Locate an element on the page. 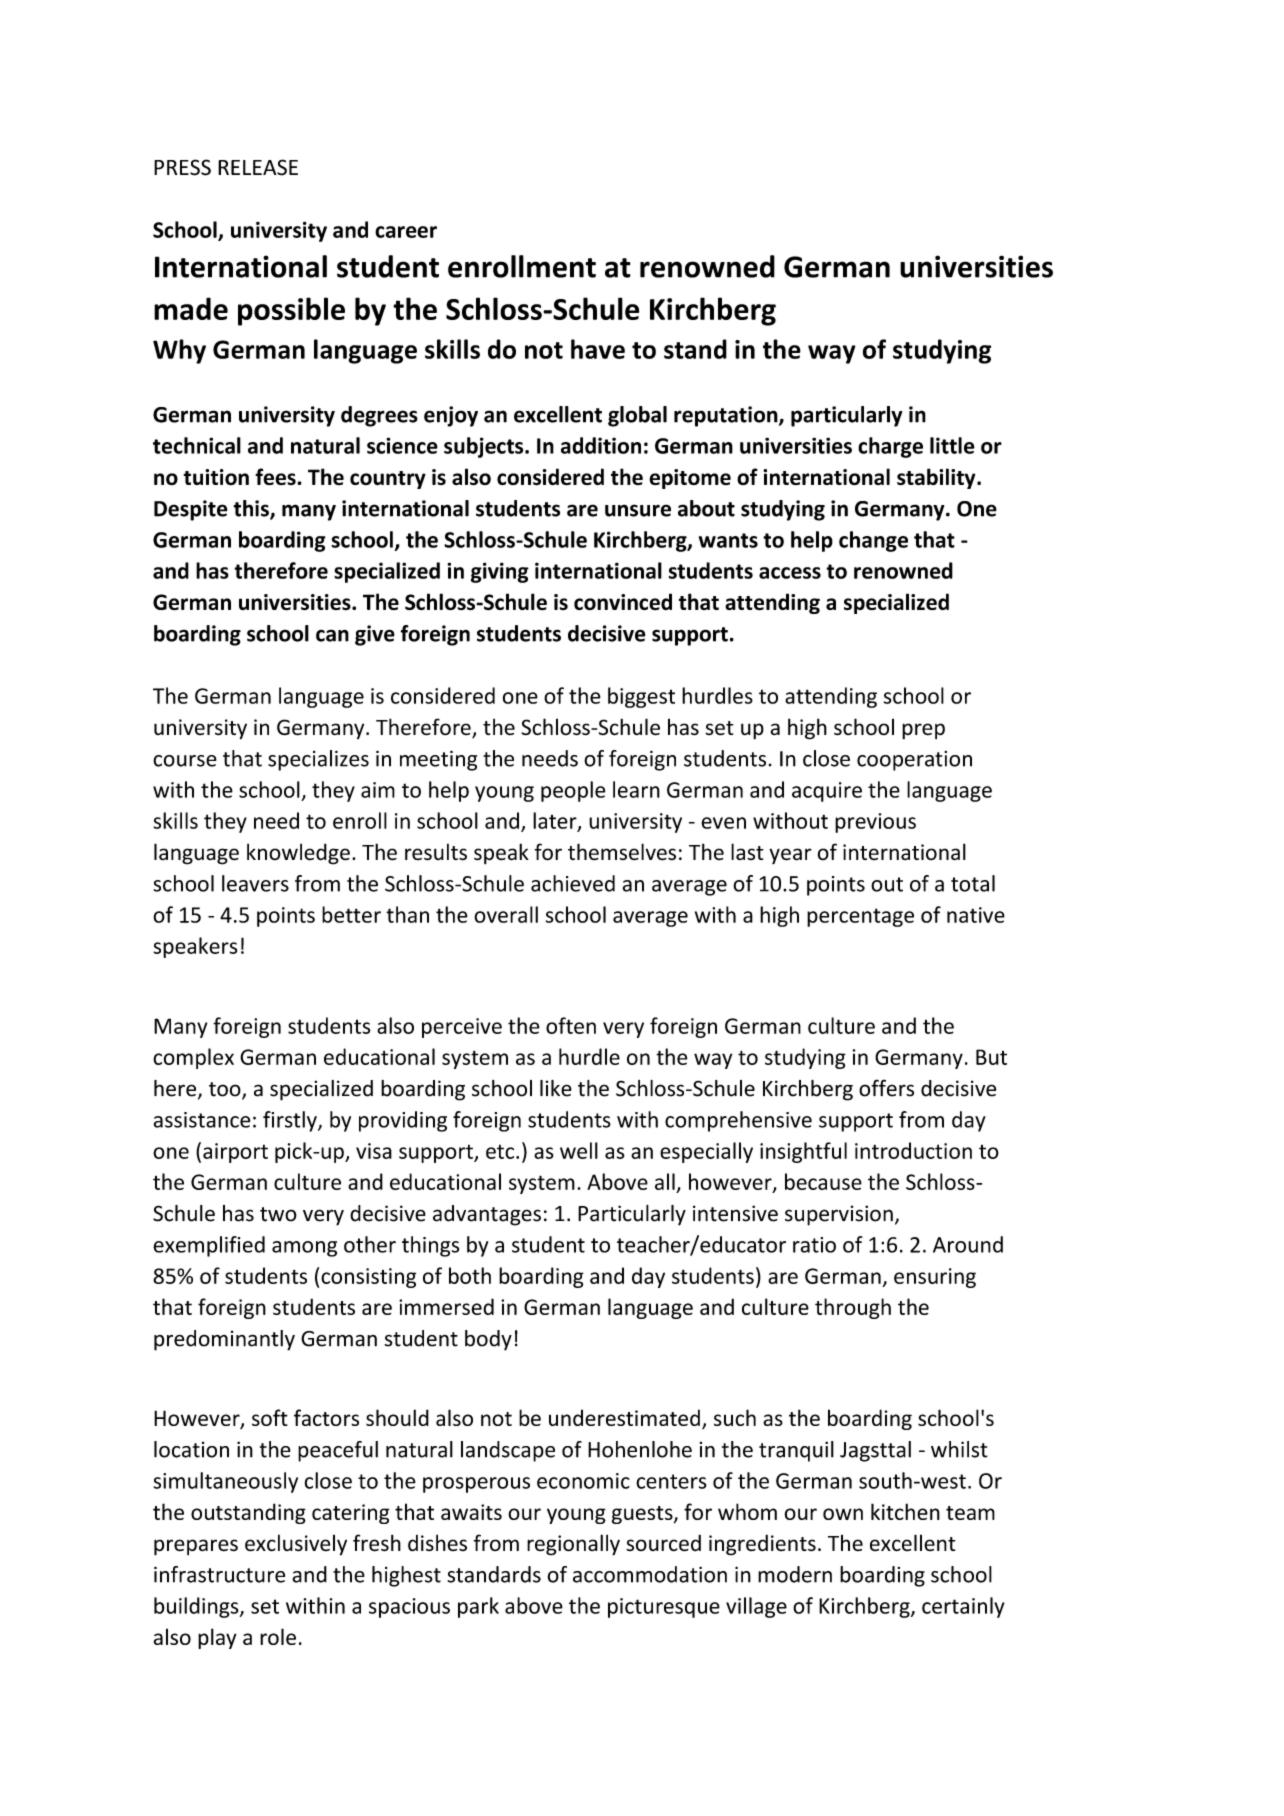 This page has width=1284, height=1816. can is located at coordinates (332, 635).
